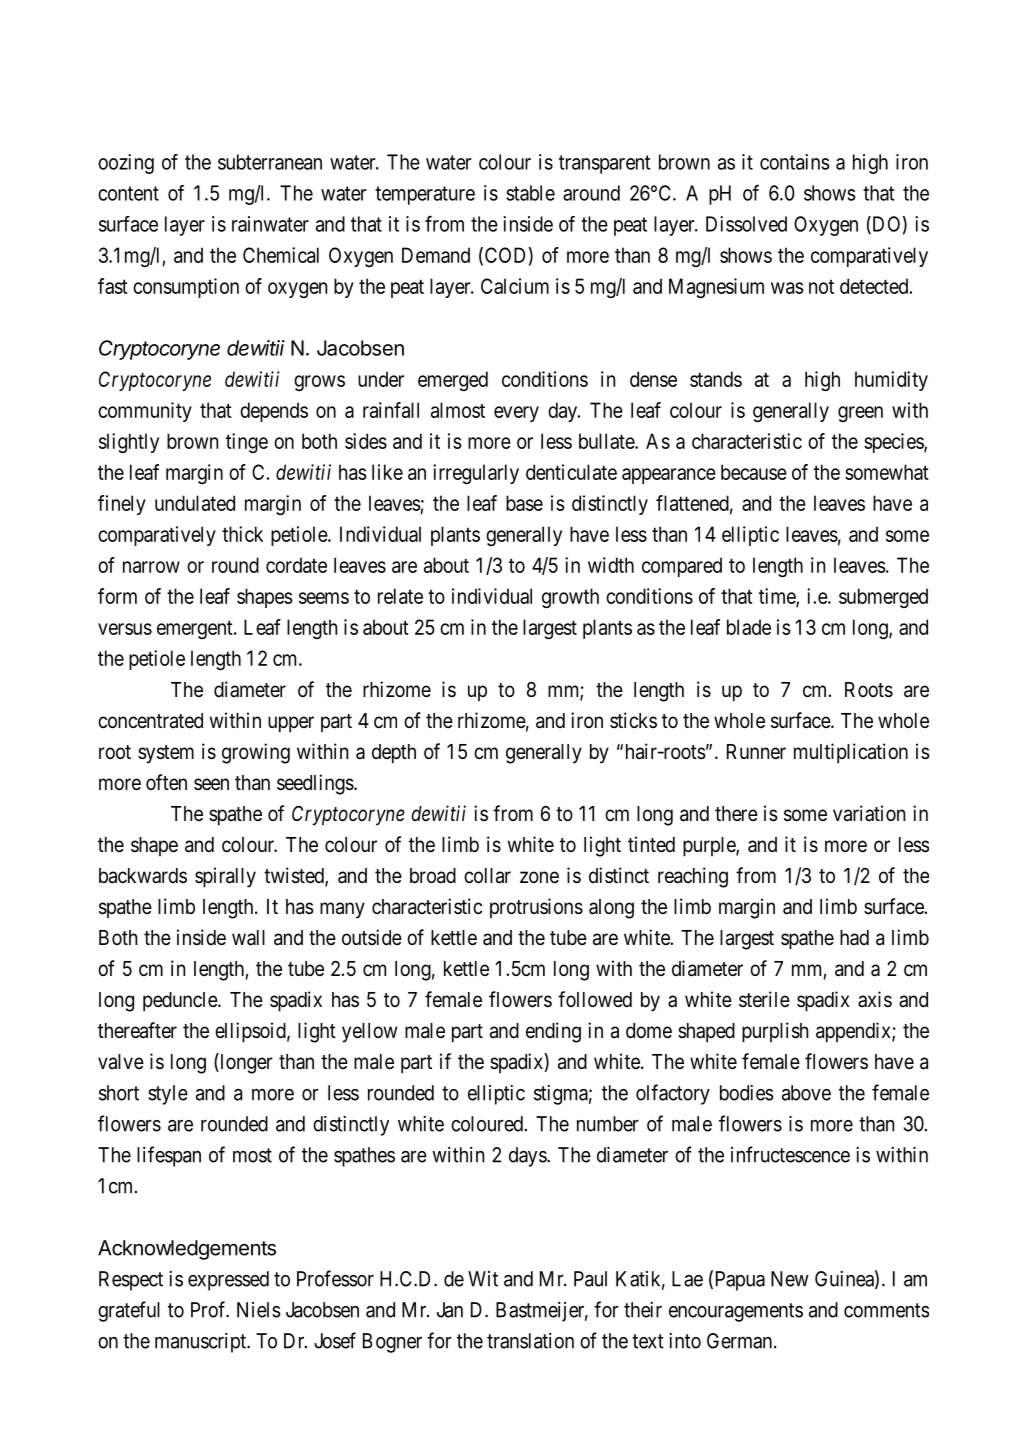 This document has width=1026, height=1451. What do you see at coordinates (553, 1032) in the document?
I see `ending` at bounding box center [553, 1032].
